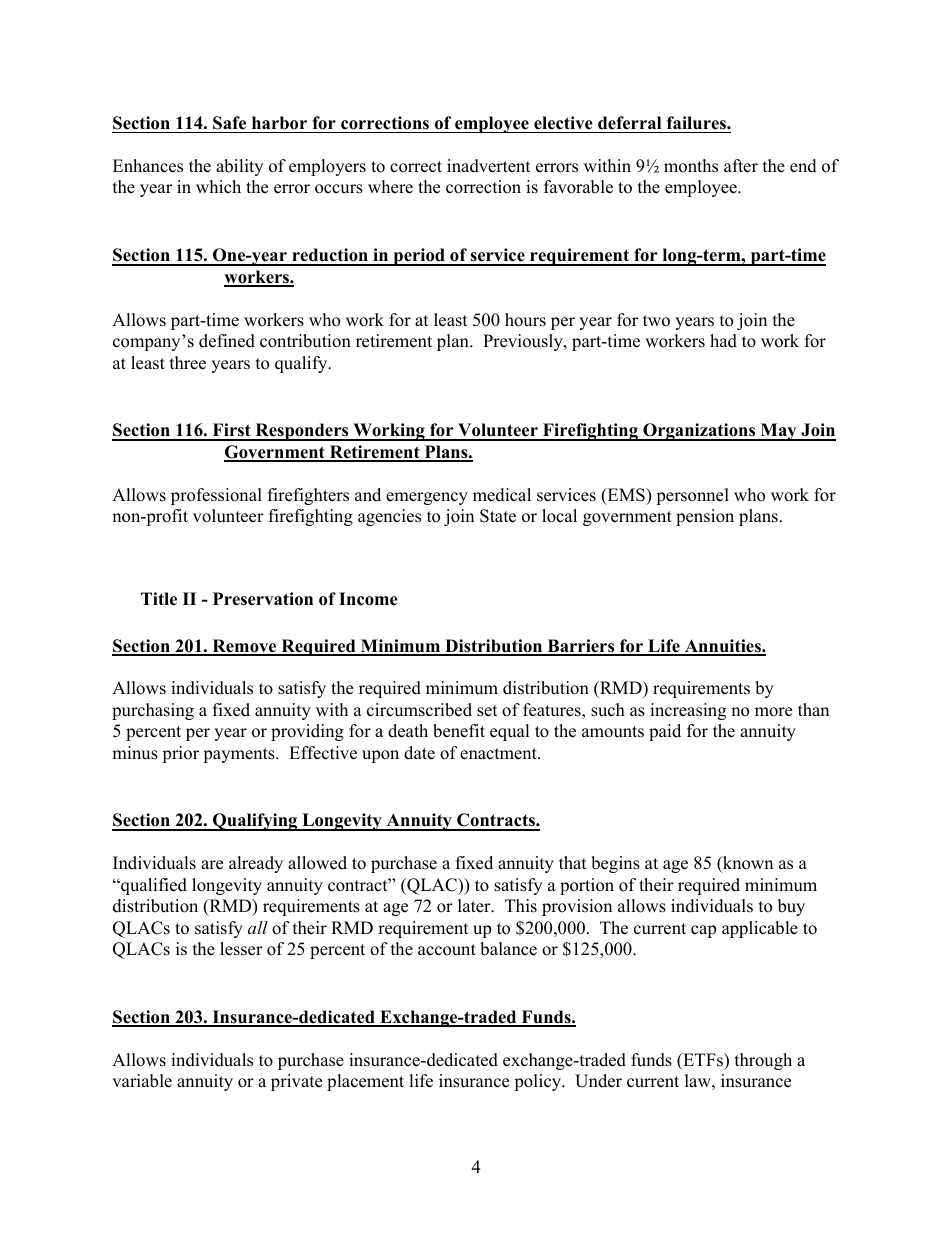 The image size is (952, 1233). Describe the element at coordinates (489, 166) in the screenshot. I see `inadvertent` at that location.
